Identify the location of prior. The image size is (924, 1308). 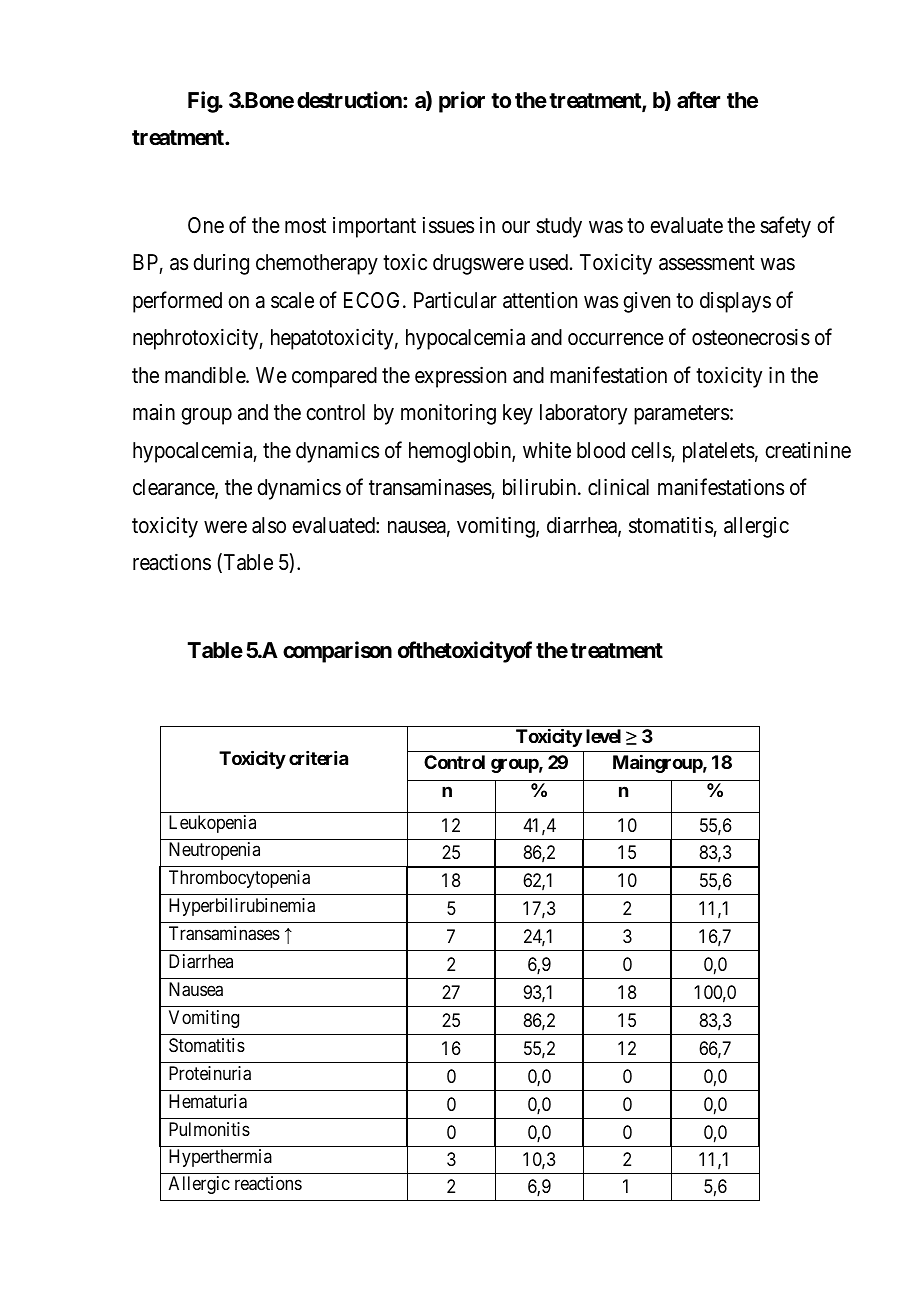
(462, 102).
